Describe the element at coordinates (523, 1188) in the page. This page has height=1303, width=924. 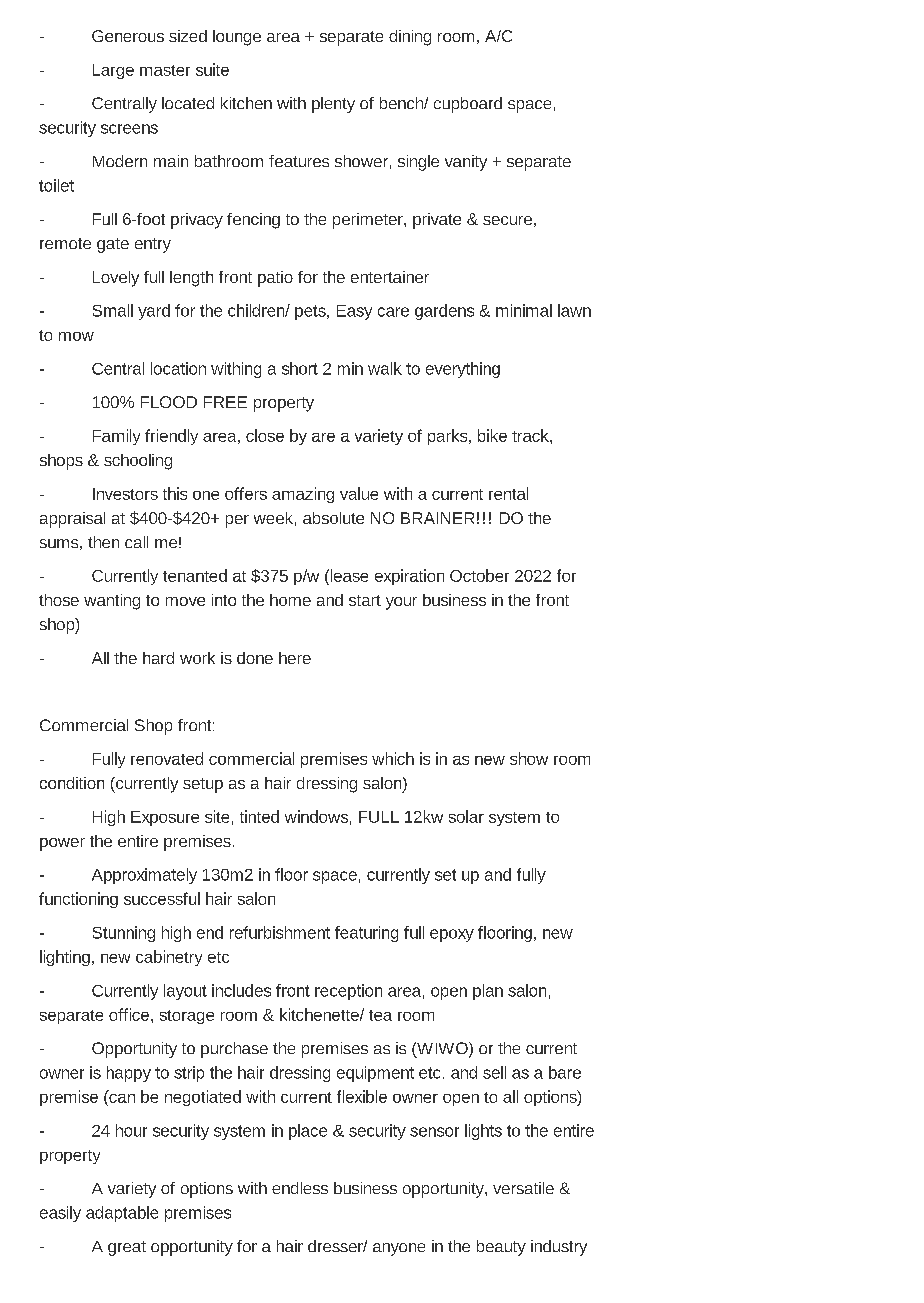
I see `versatile` at that location.
